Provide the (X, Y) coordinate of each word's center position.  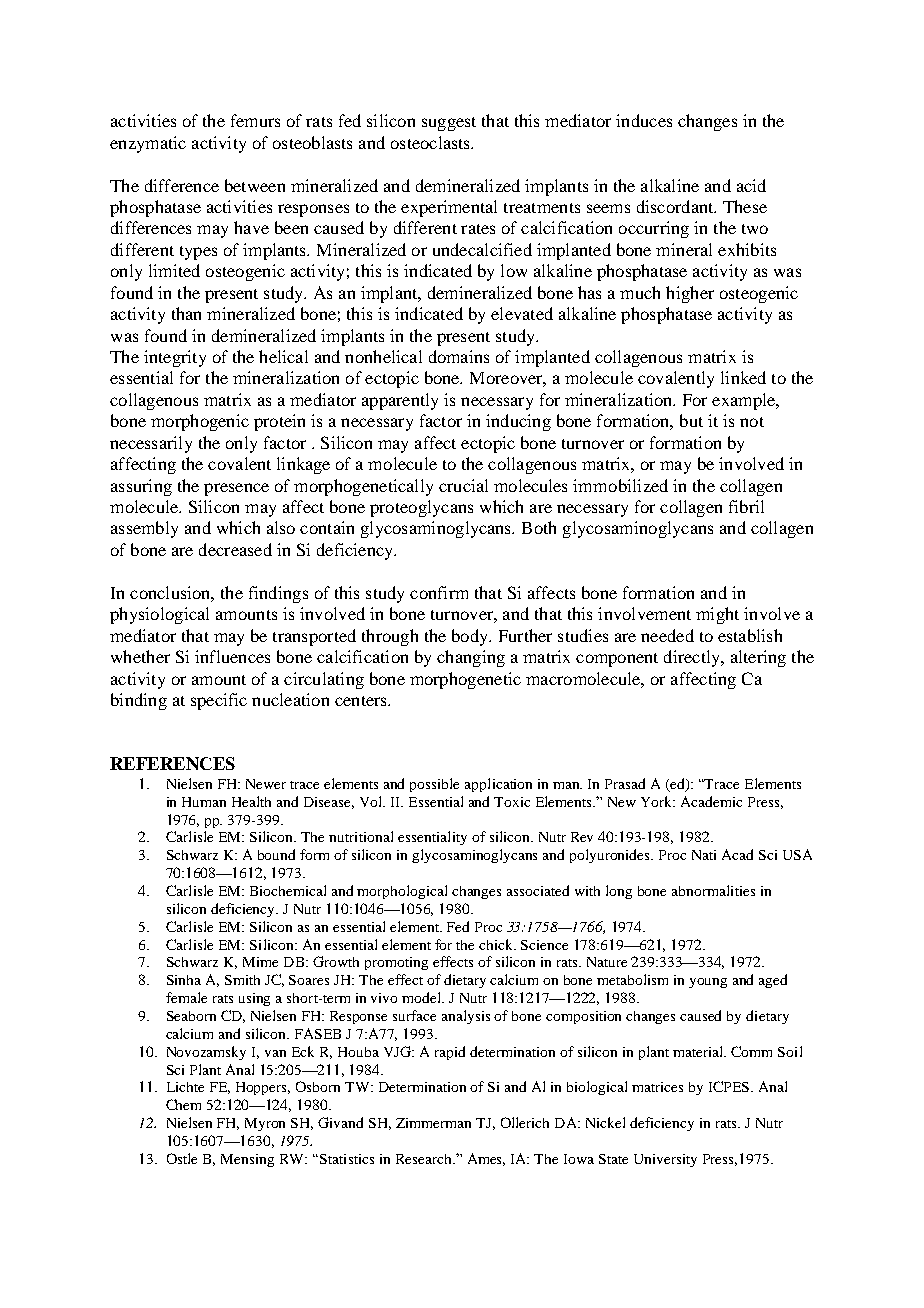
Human (204, 802)
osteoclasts (431, 142)
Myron (265, 1124)
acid (751, 185)
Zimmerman (433, 1123)
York (658, 801)
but (691, 420)
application (498, 785)
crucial (463, 485)
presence (236, 489)
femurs (255, 120)
